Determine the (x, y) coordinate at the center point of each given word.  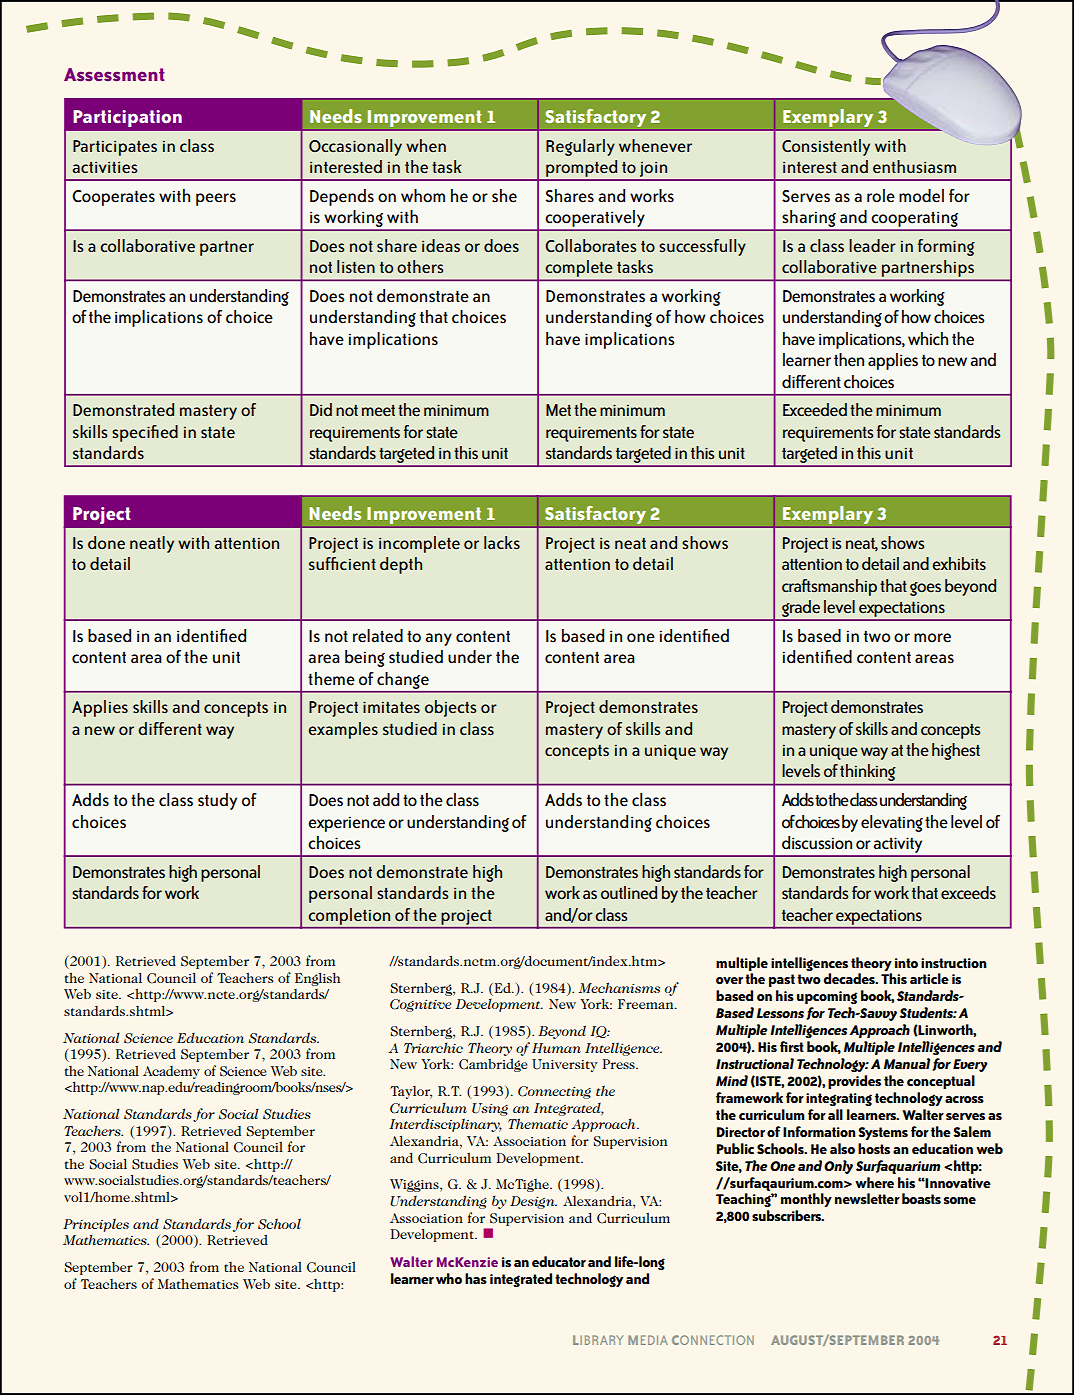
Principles (96, 1225)
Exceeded (815, 410)
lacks (502, 543)
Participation (127, 118)
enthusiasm (914, 167)
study (217, 801)
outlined (629, 893)
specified (145, 433)
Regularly (580, 147)
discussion (817, 843)
